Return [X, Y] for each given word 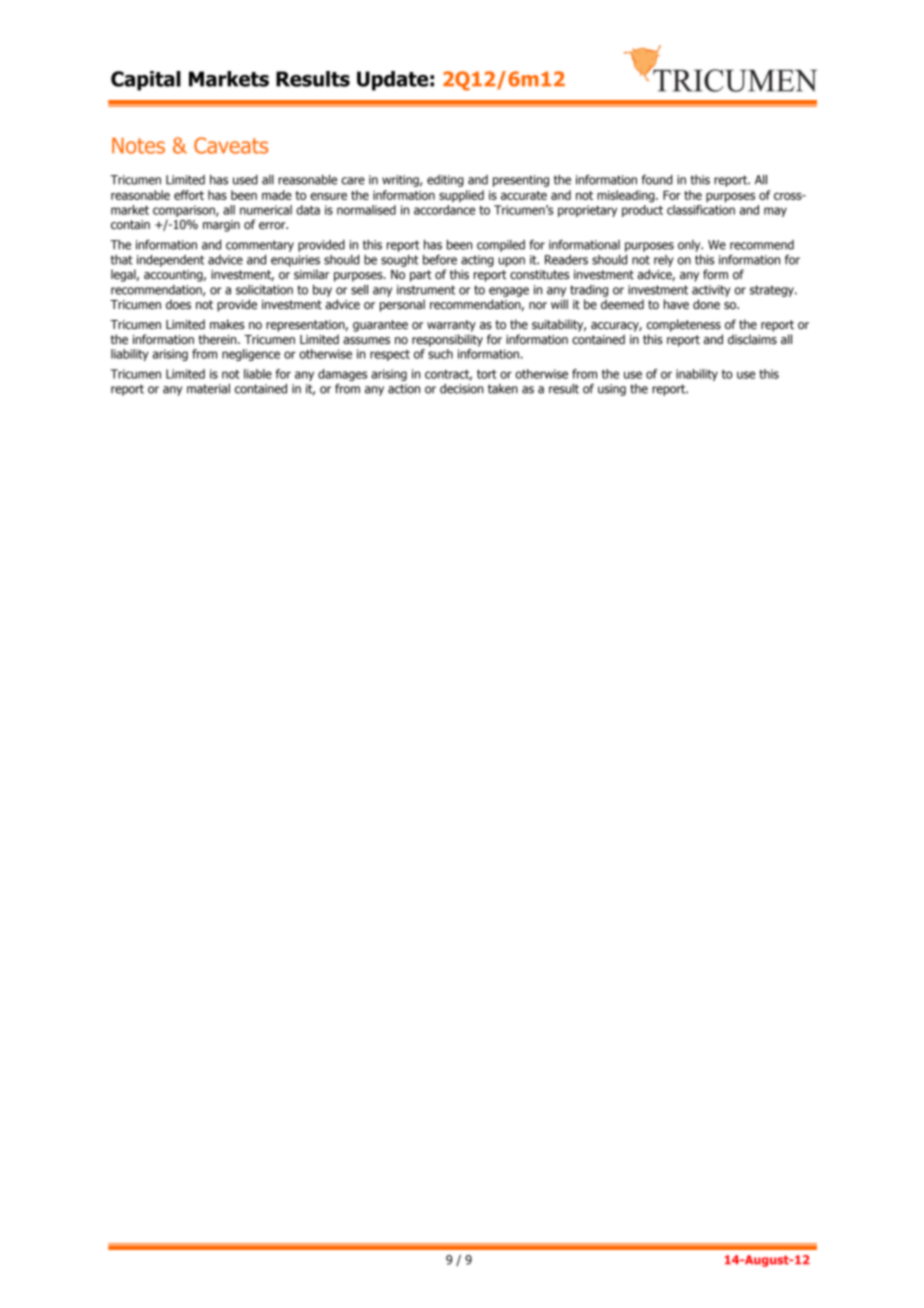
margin [221, 226]
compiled [501, 246]
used [245, 180]
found [657, 180]
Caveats [231, 145]
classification [701, 210]
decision [461, 389]
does [178, 304]
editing [445, 181]
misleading [627, 196]
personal [402, 305]
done [706, 304]
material [208, 389]
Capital [146, 81]
